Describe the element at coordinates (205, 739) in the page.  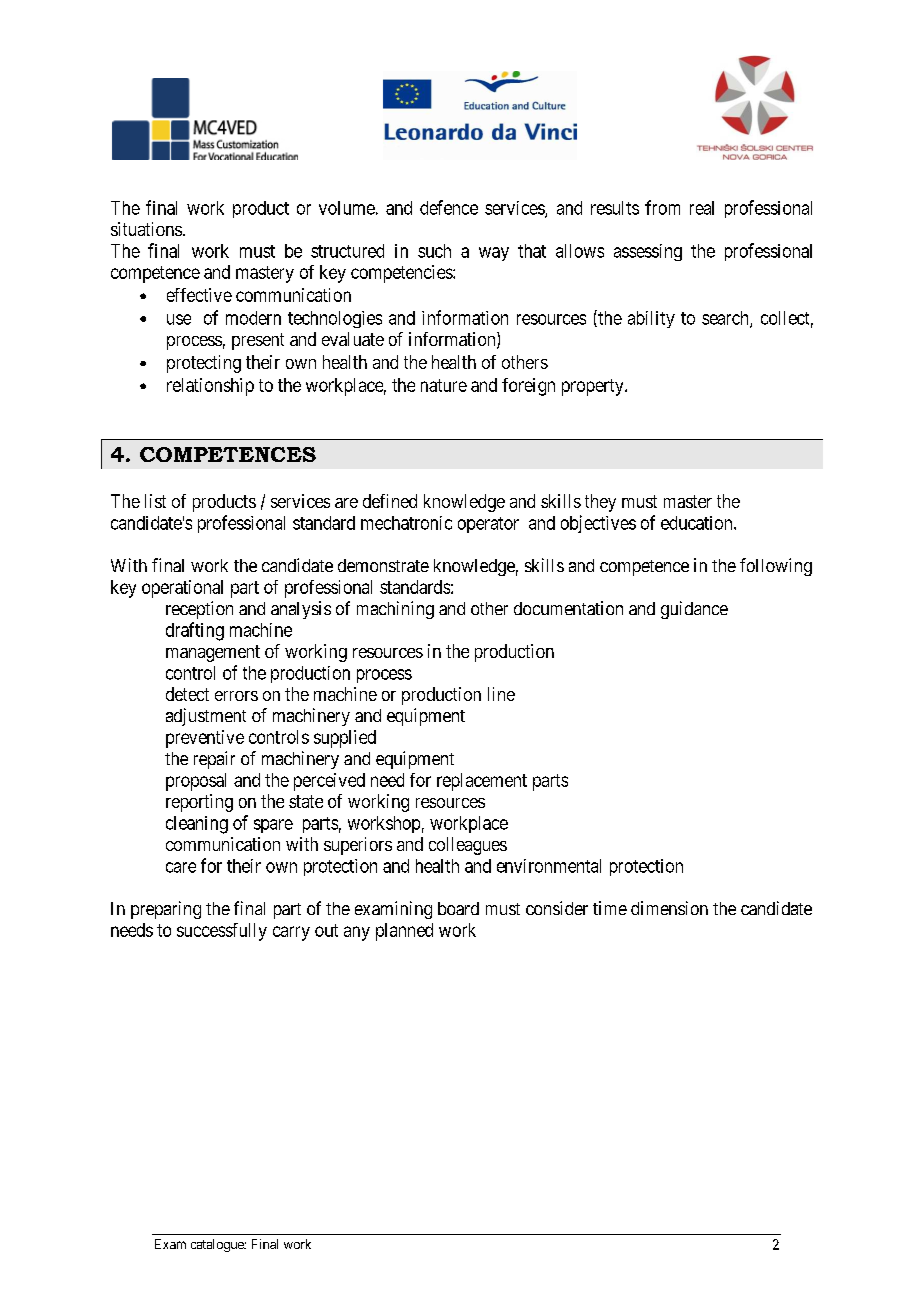
I see `preventive` at that location.
